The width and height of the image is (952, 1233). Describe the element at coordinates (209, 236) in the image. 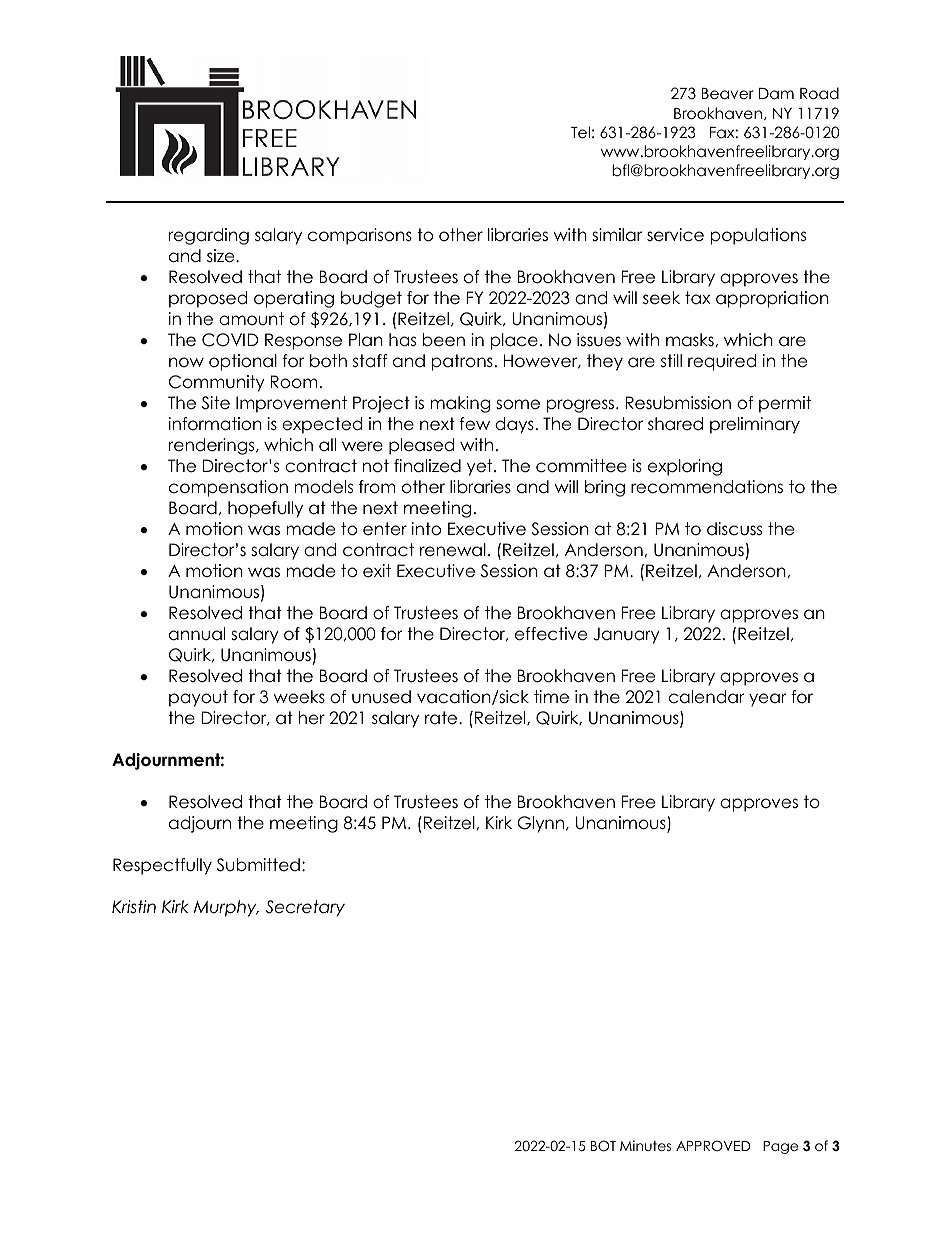

I see `regarding` at that location.
